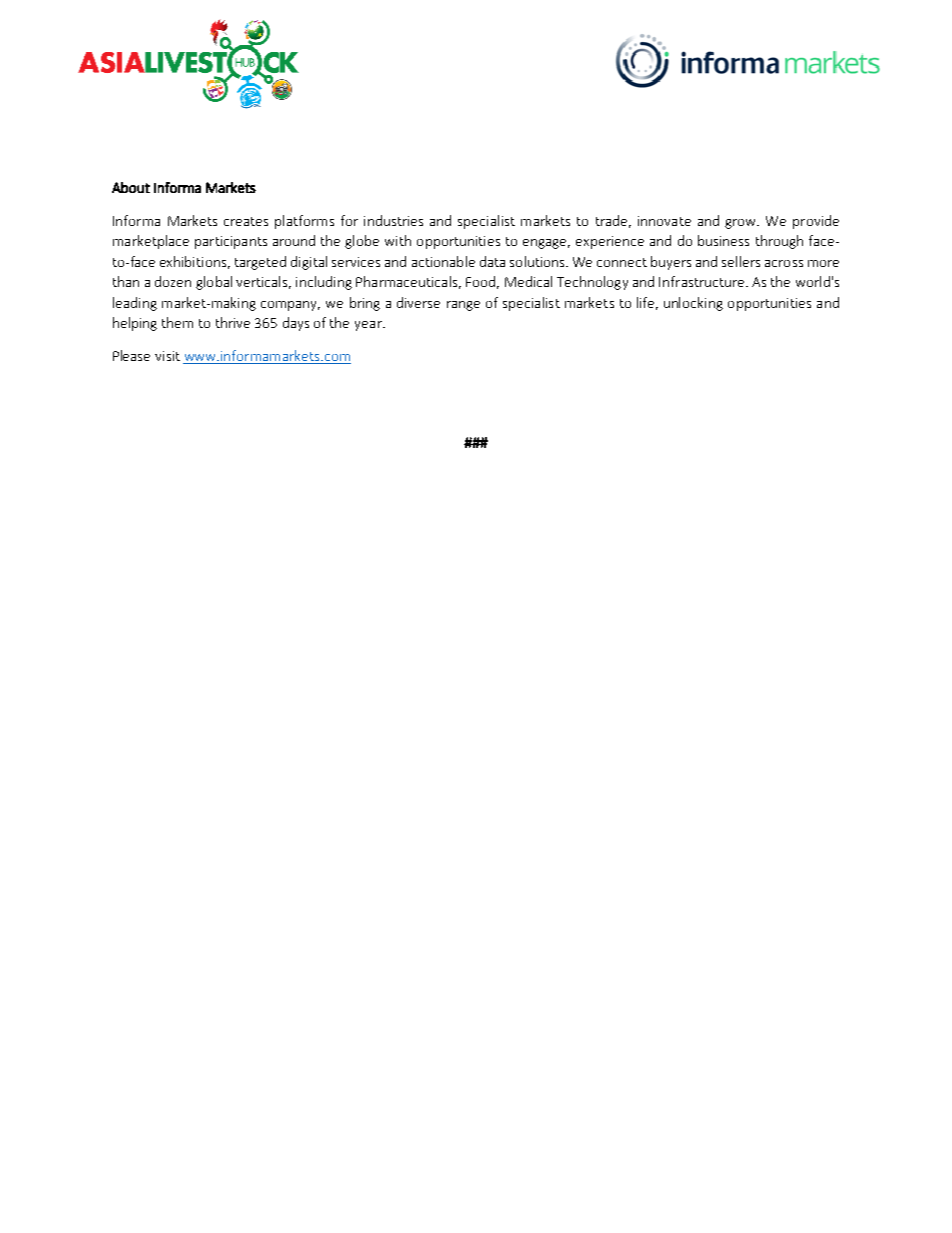 The height and width of the screenshot is (1233, 952). Describe the element at coordinates (723, 240) in the screenshot. I see `business` at that location.
